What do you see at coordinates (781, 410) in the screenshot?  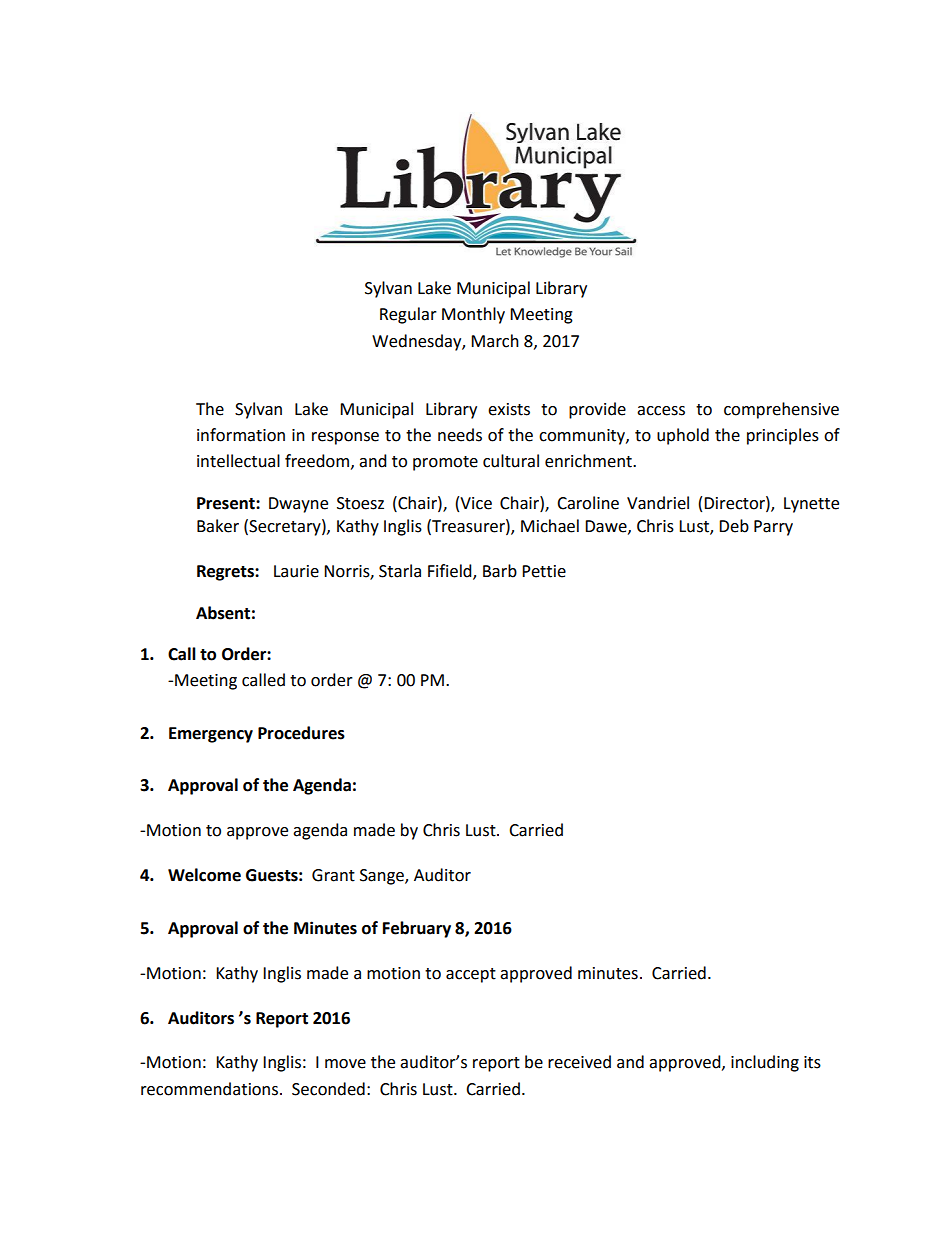 I see `comprehensive` at bounding box center [781, 410].
